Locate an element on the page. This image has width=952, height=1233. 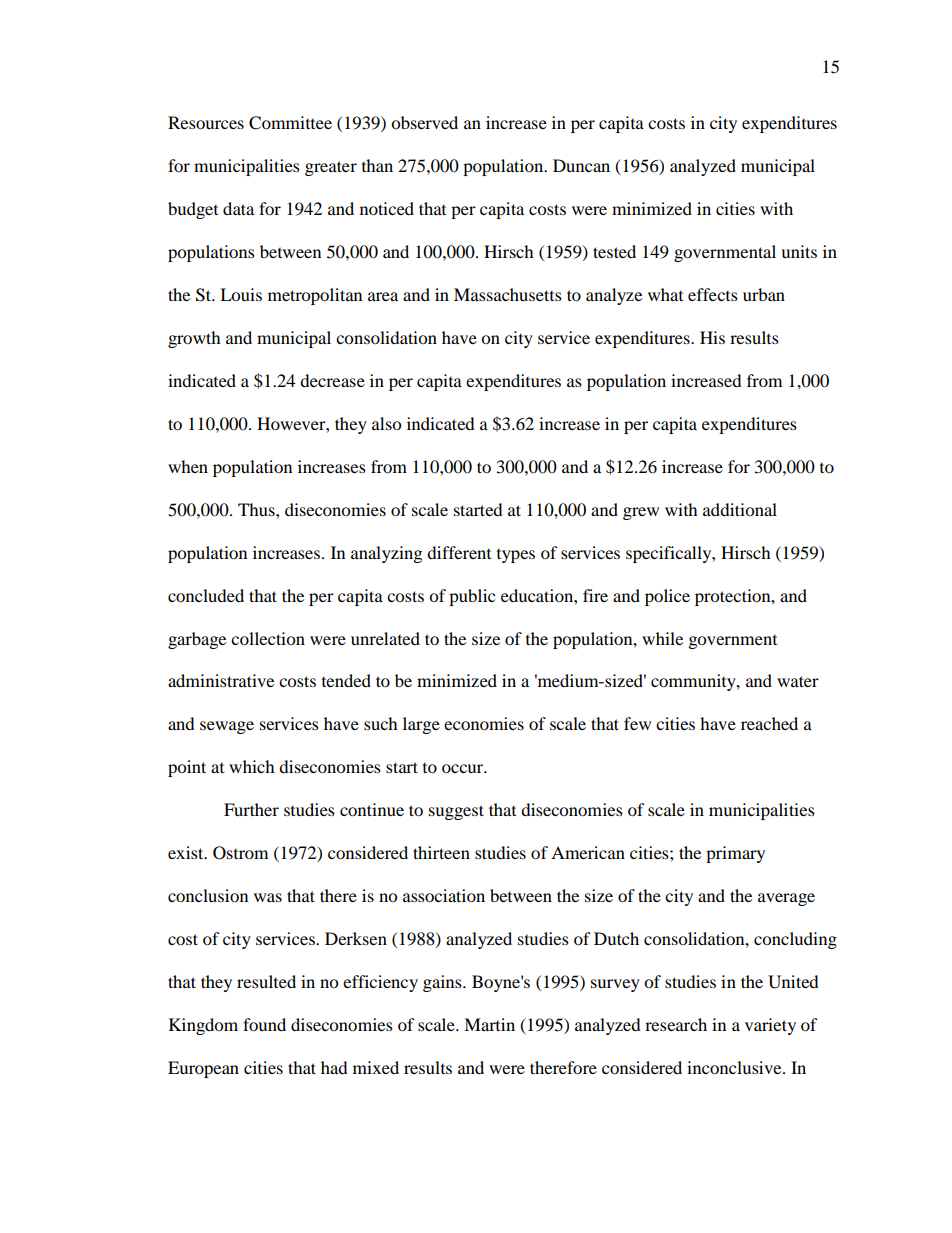
primary is located at coordinates (735, 854).
